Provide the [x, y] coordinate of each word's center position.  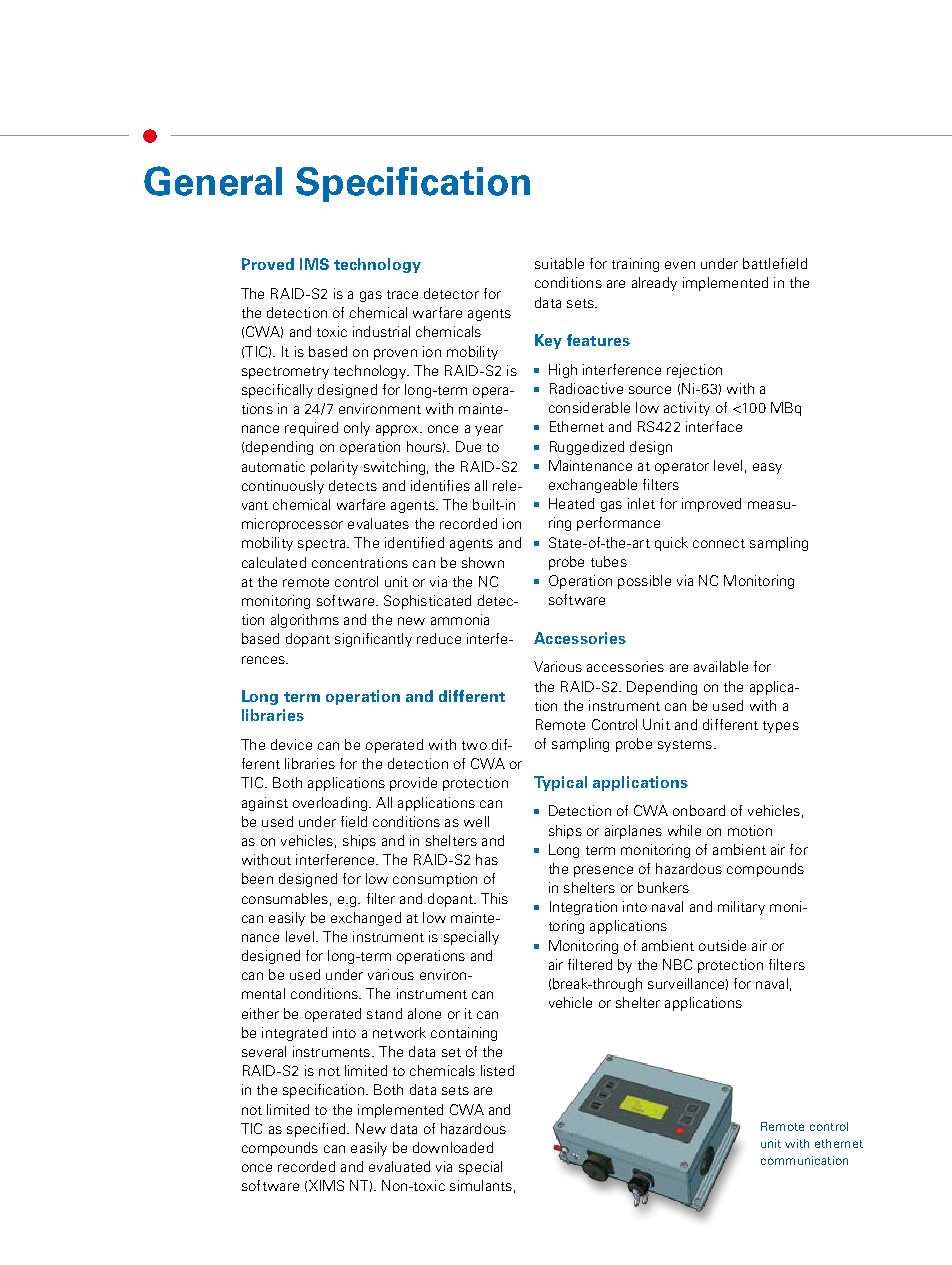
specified [317, 1130]
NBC [677, 964]
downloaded [453, 1147]
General [213, 181]
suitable [559, 263]
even [680, 265]
